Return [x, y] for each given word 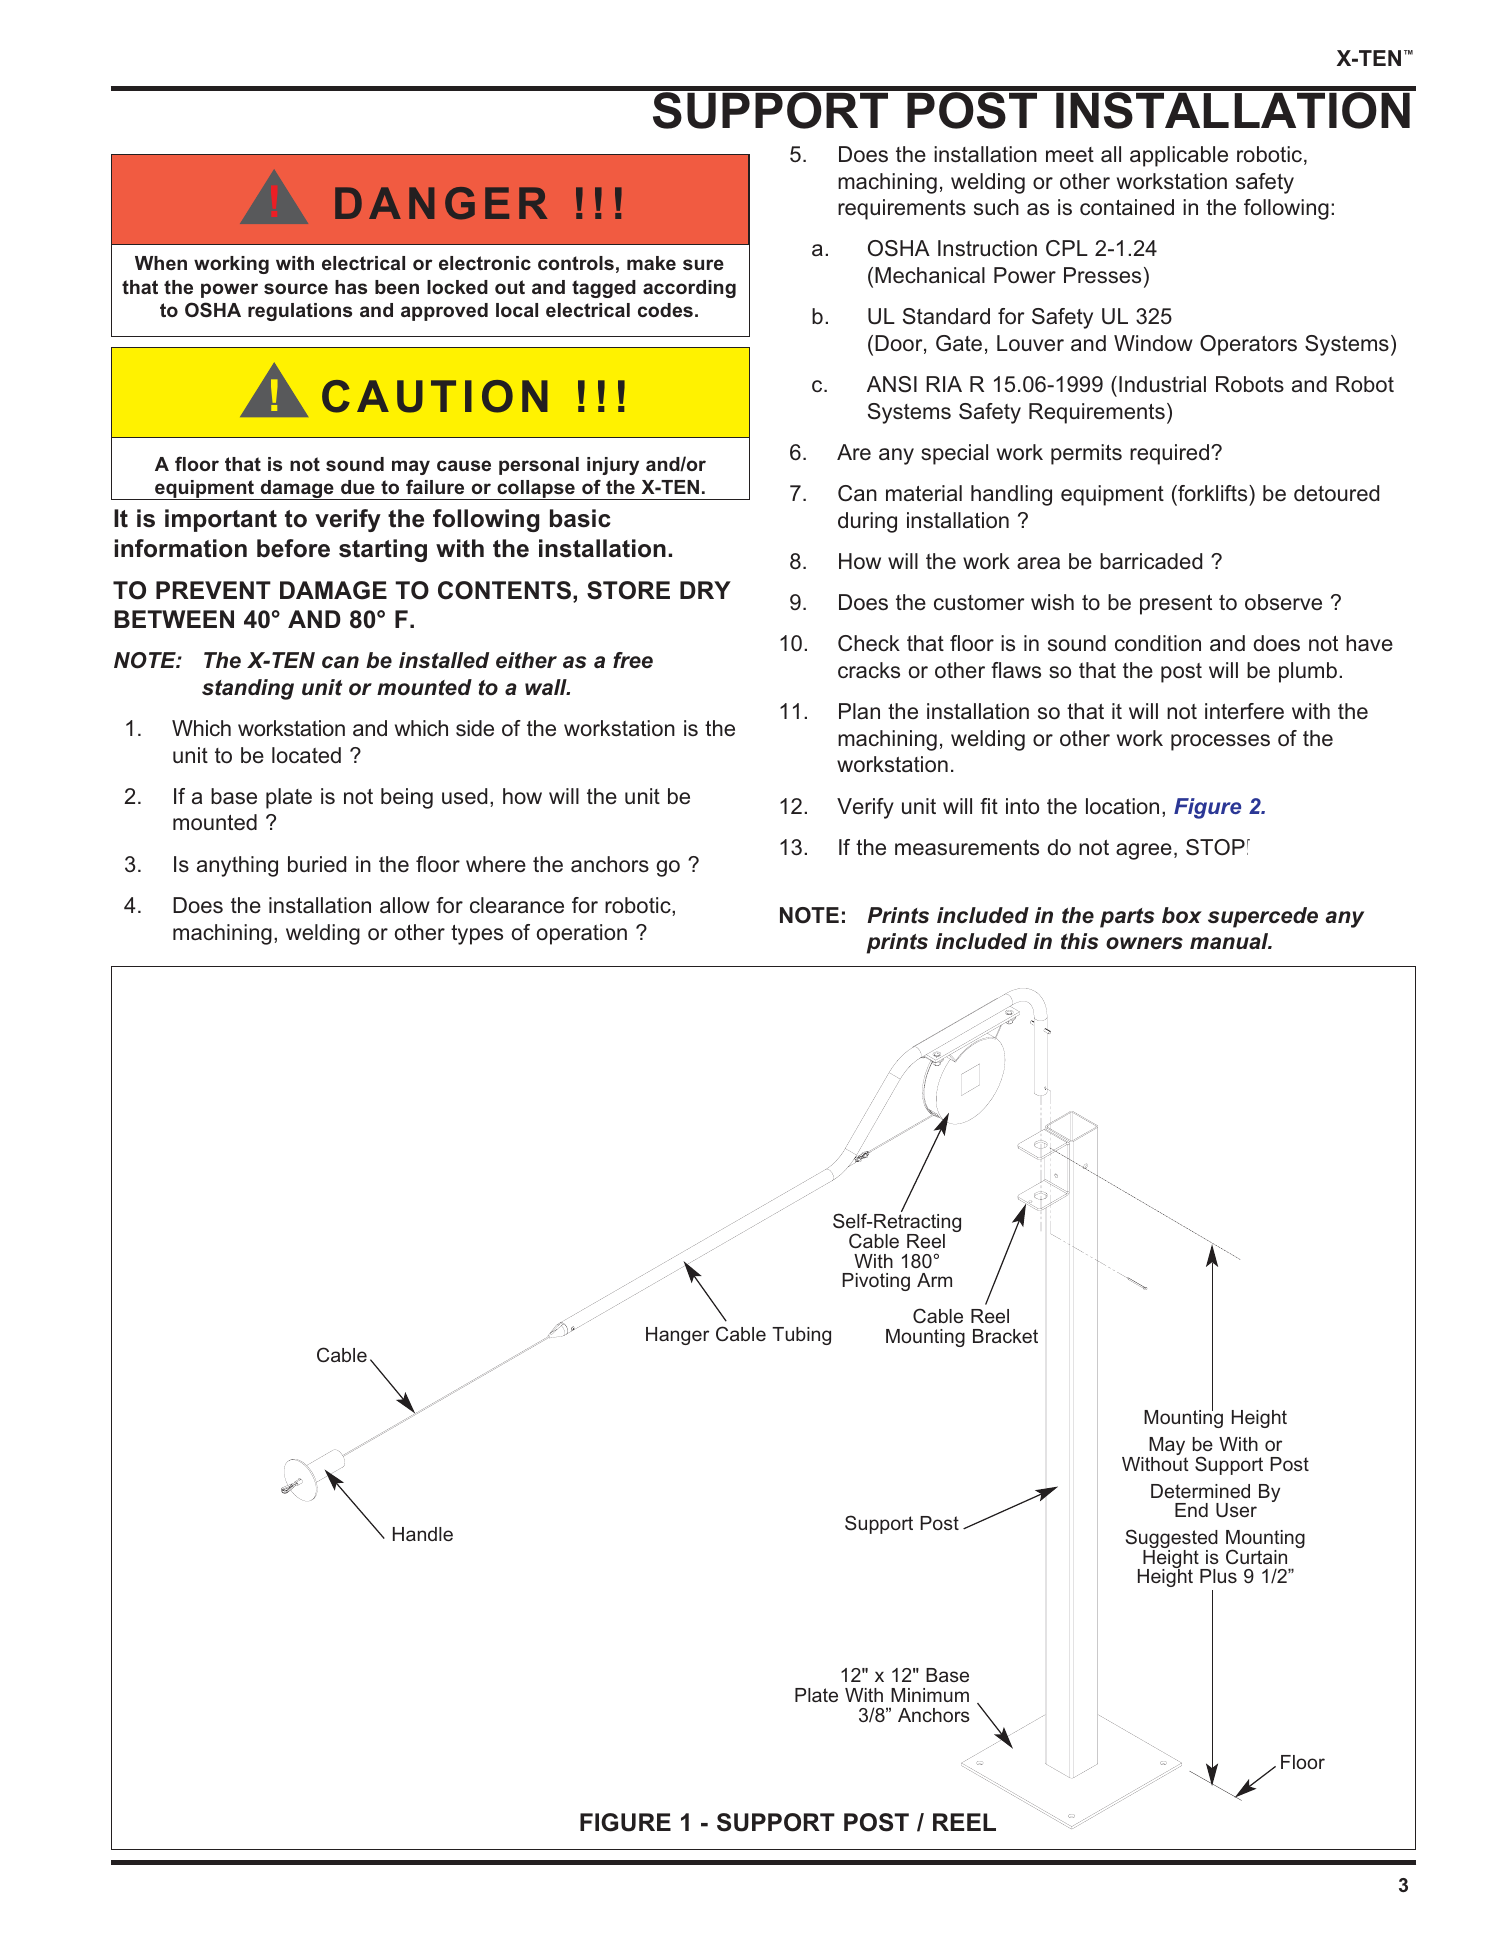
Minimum [930, 1695]
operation [581, 934]
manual [1230, 941]
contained [1127, 207]
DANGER [441, 203]
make [651, 263]
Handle [423, 1534]
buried [317, 864]
